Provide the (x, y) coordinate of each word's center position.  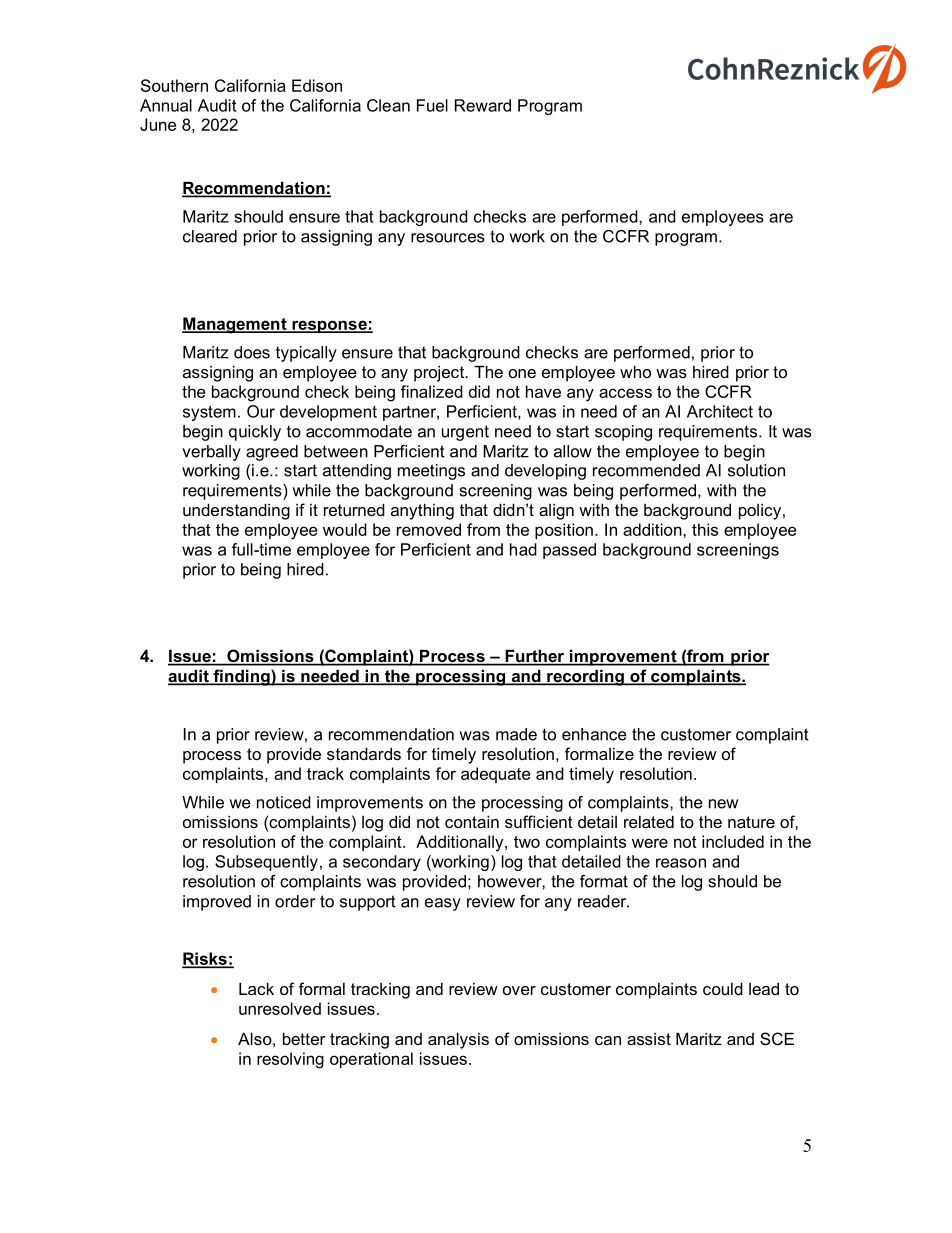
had (523, 549)
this (705, 529)
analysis (458, 1041)
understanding (236, 512)
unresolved (280, 1008)
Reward (483, 105)
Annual (166, 105)
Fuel (432, 105)
